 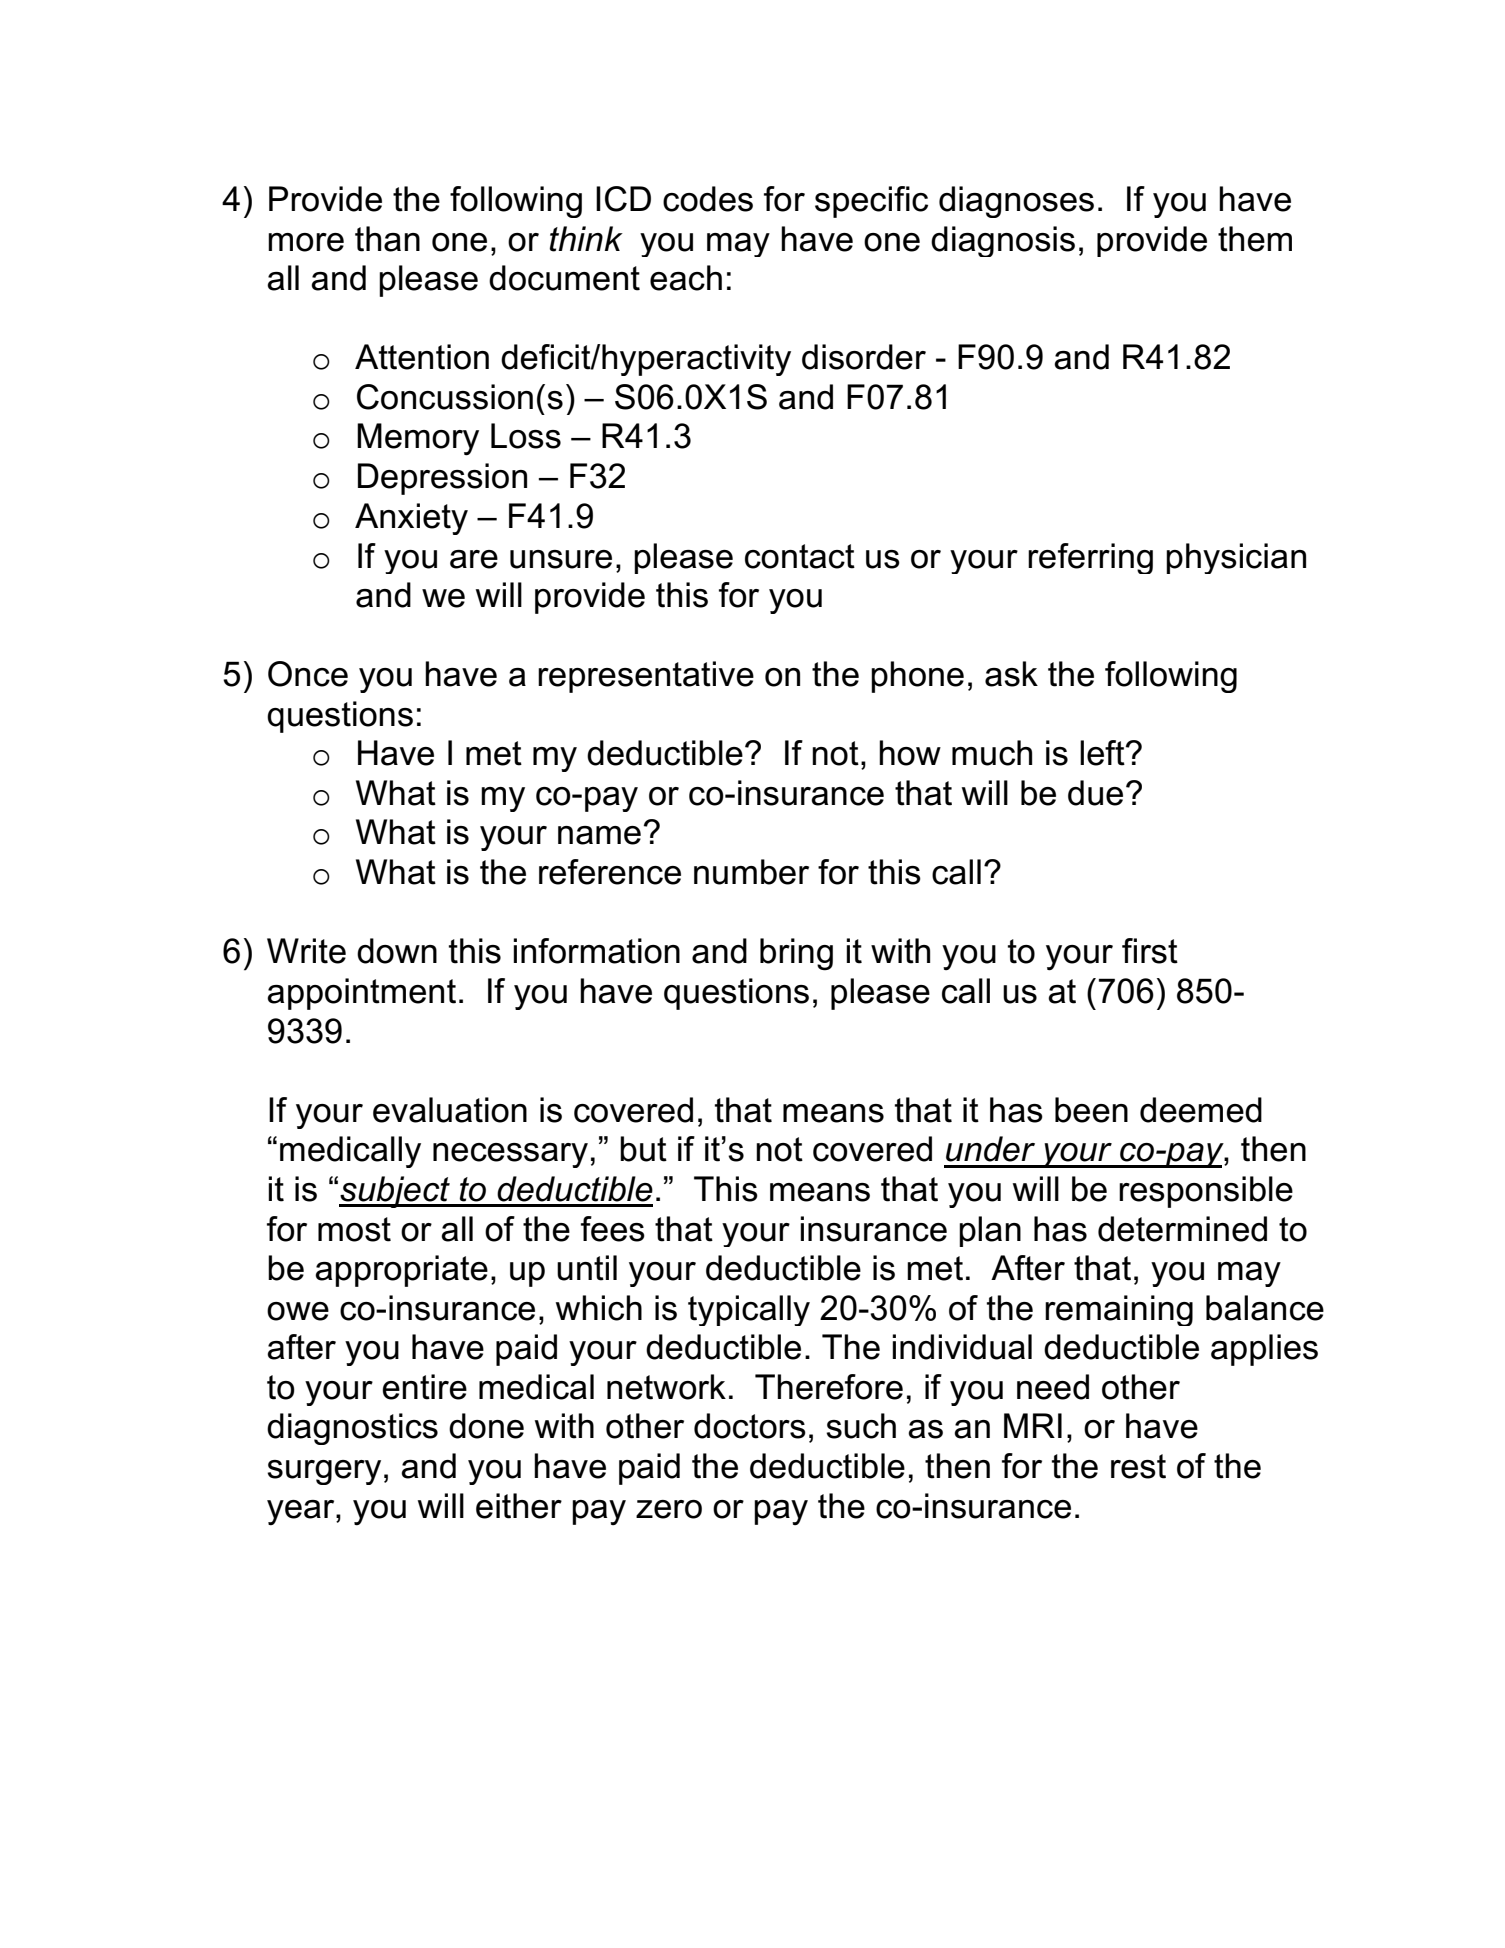 What do you see at coordinates (1090, 558) in the screenshot?
I see `referring` at bounding box center [1090, 558].
